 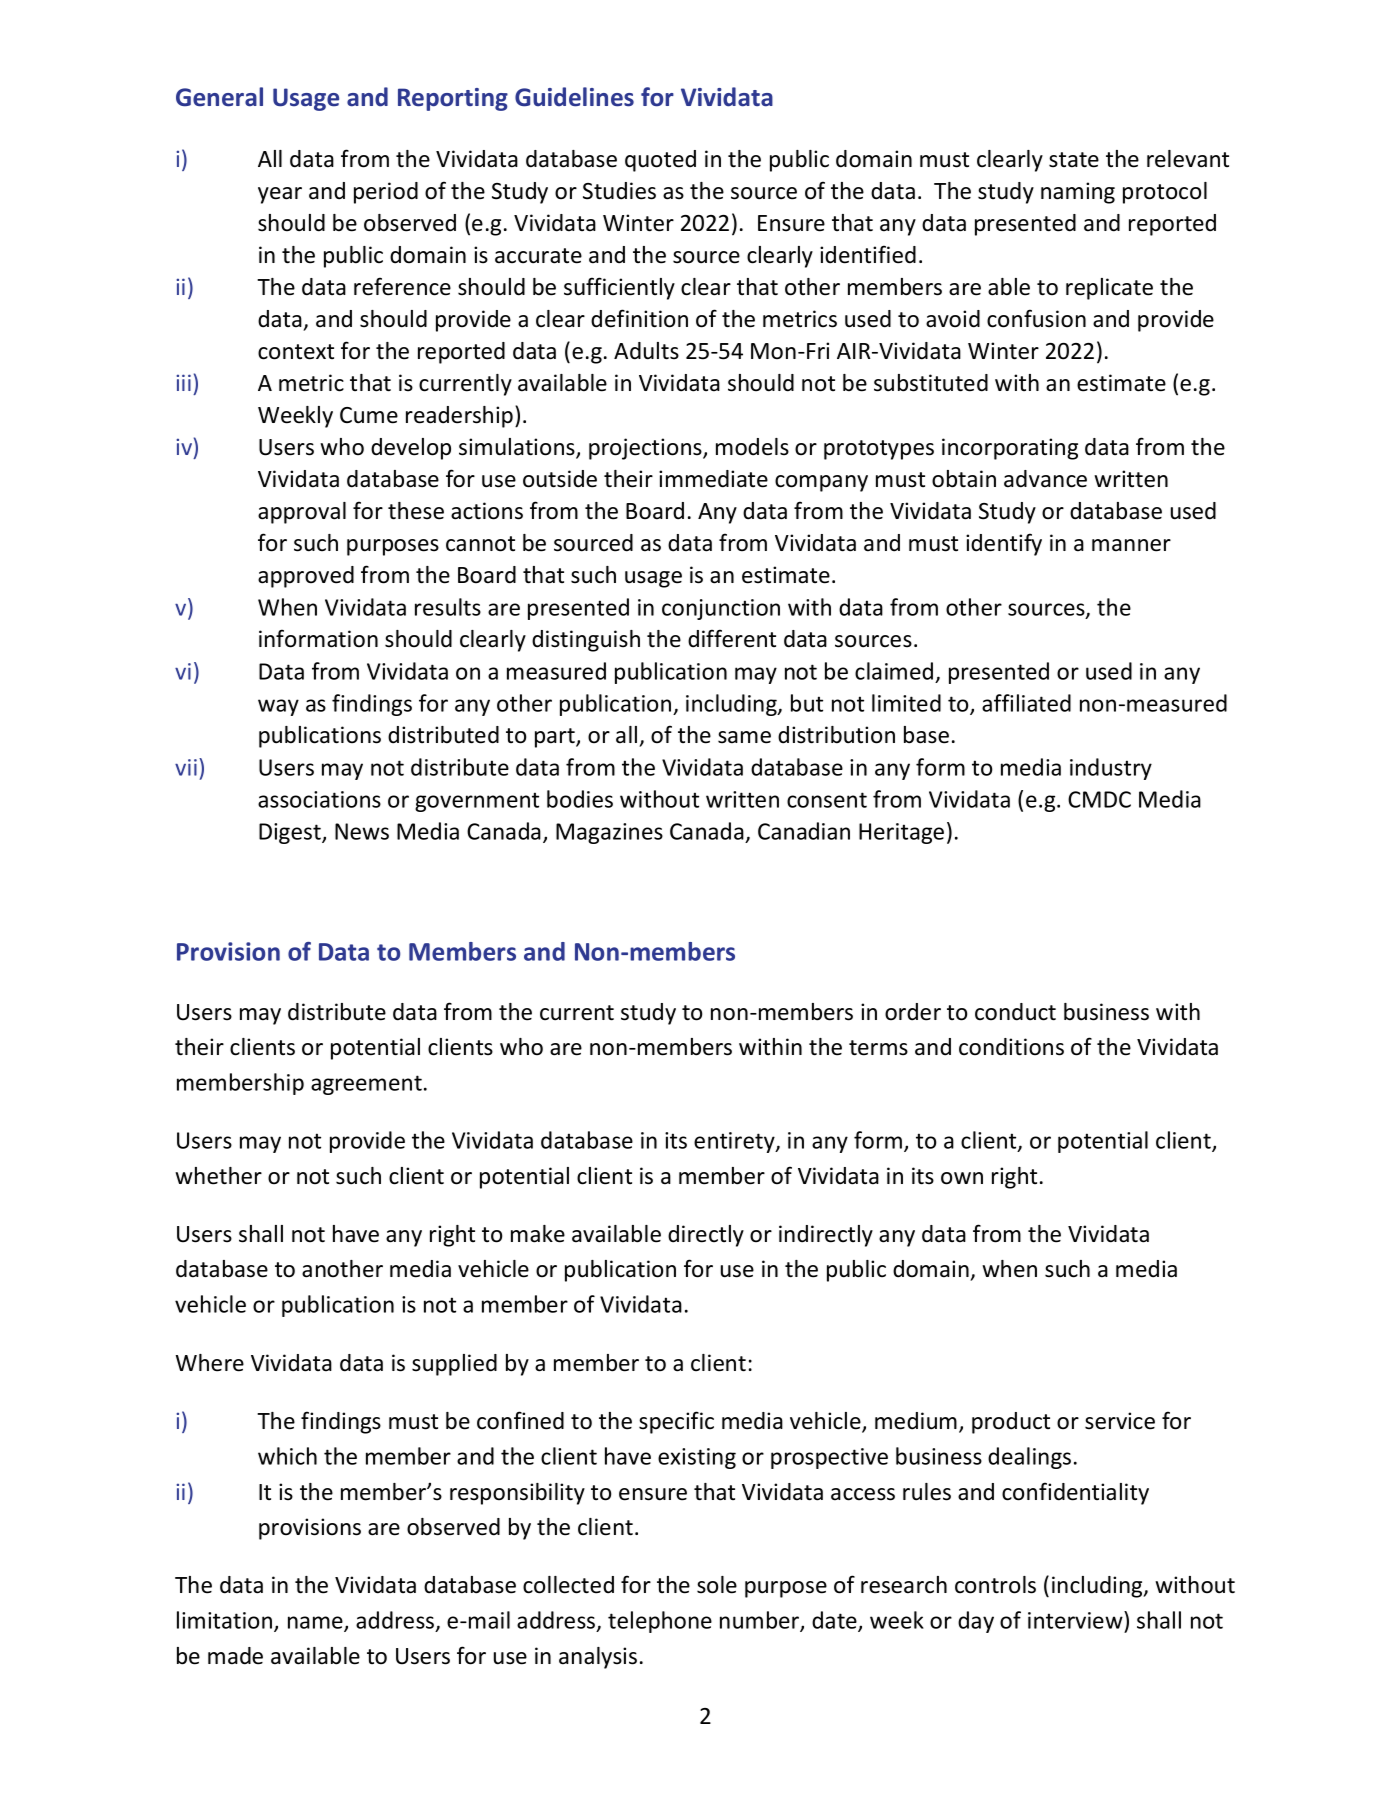 I want to click on whether, so click(x=218, y=1176).
